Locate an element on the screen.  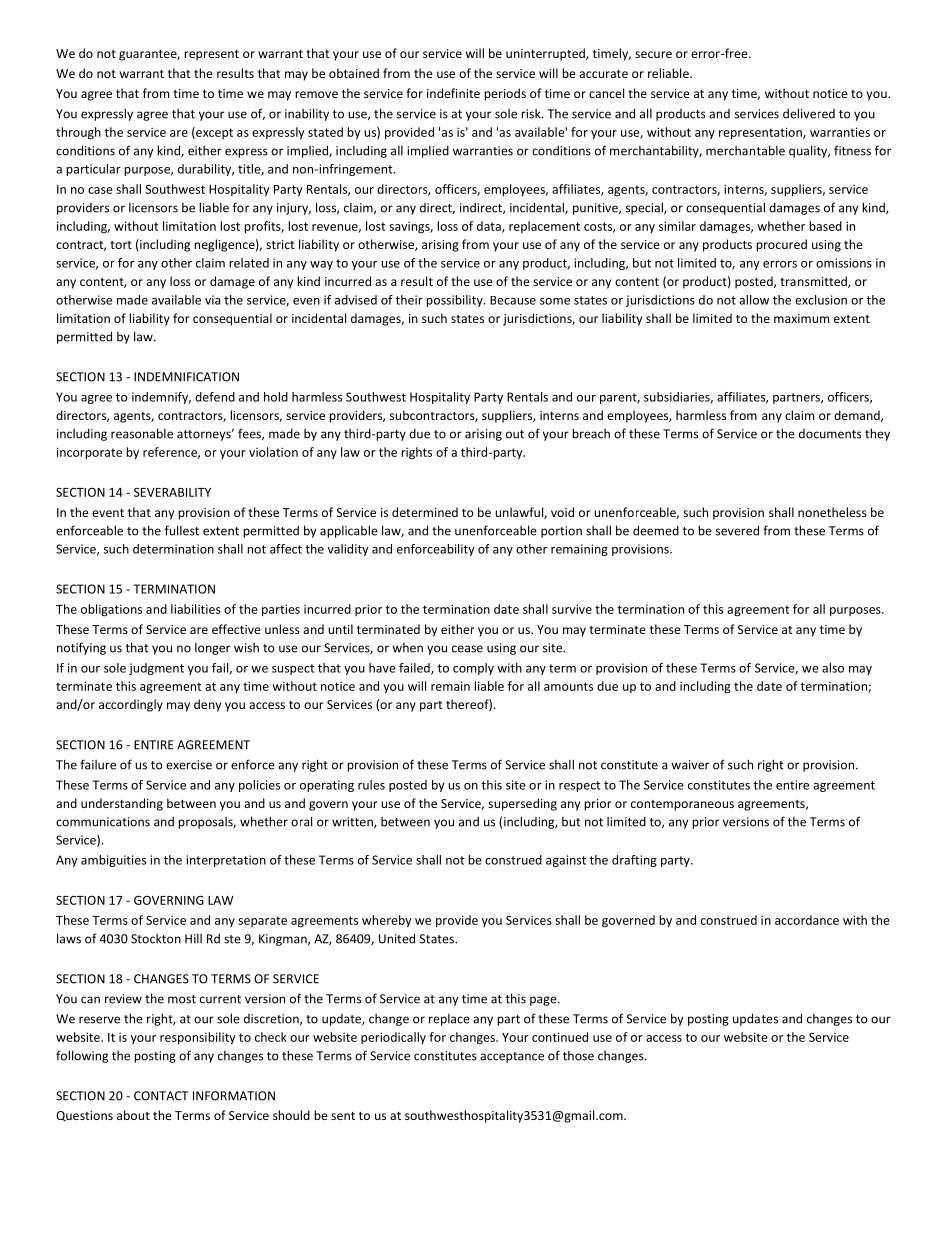
INDEMNIFICATION is located at coordinates (186, 377).
